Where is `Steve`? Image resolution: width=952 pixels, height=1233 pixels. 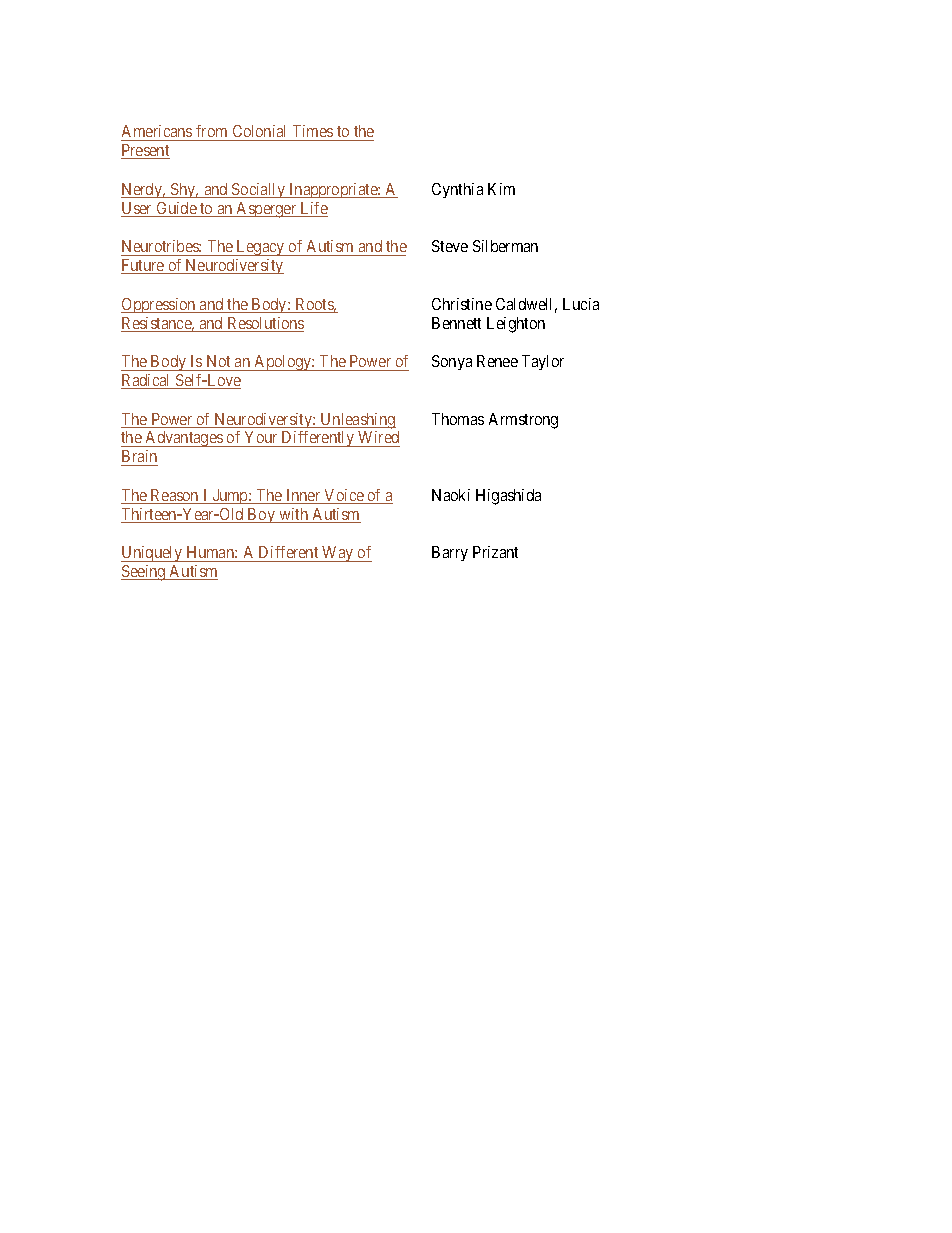
Steve is located at coordinates (450, 246).
